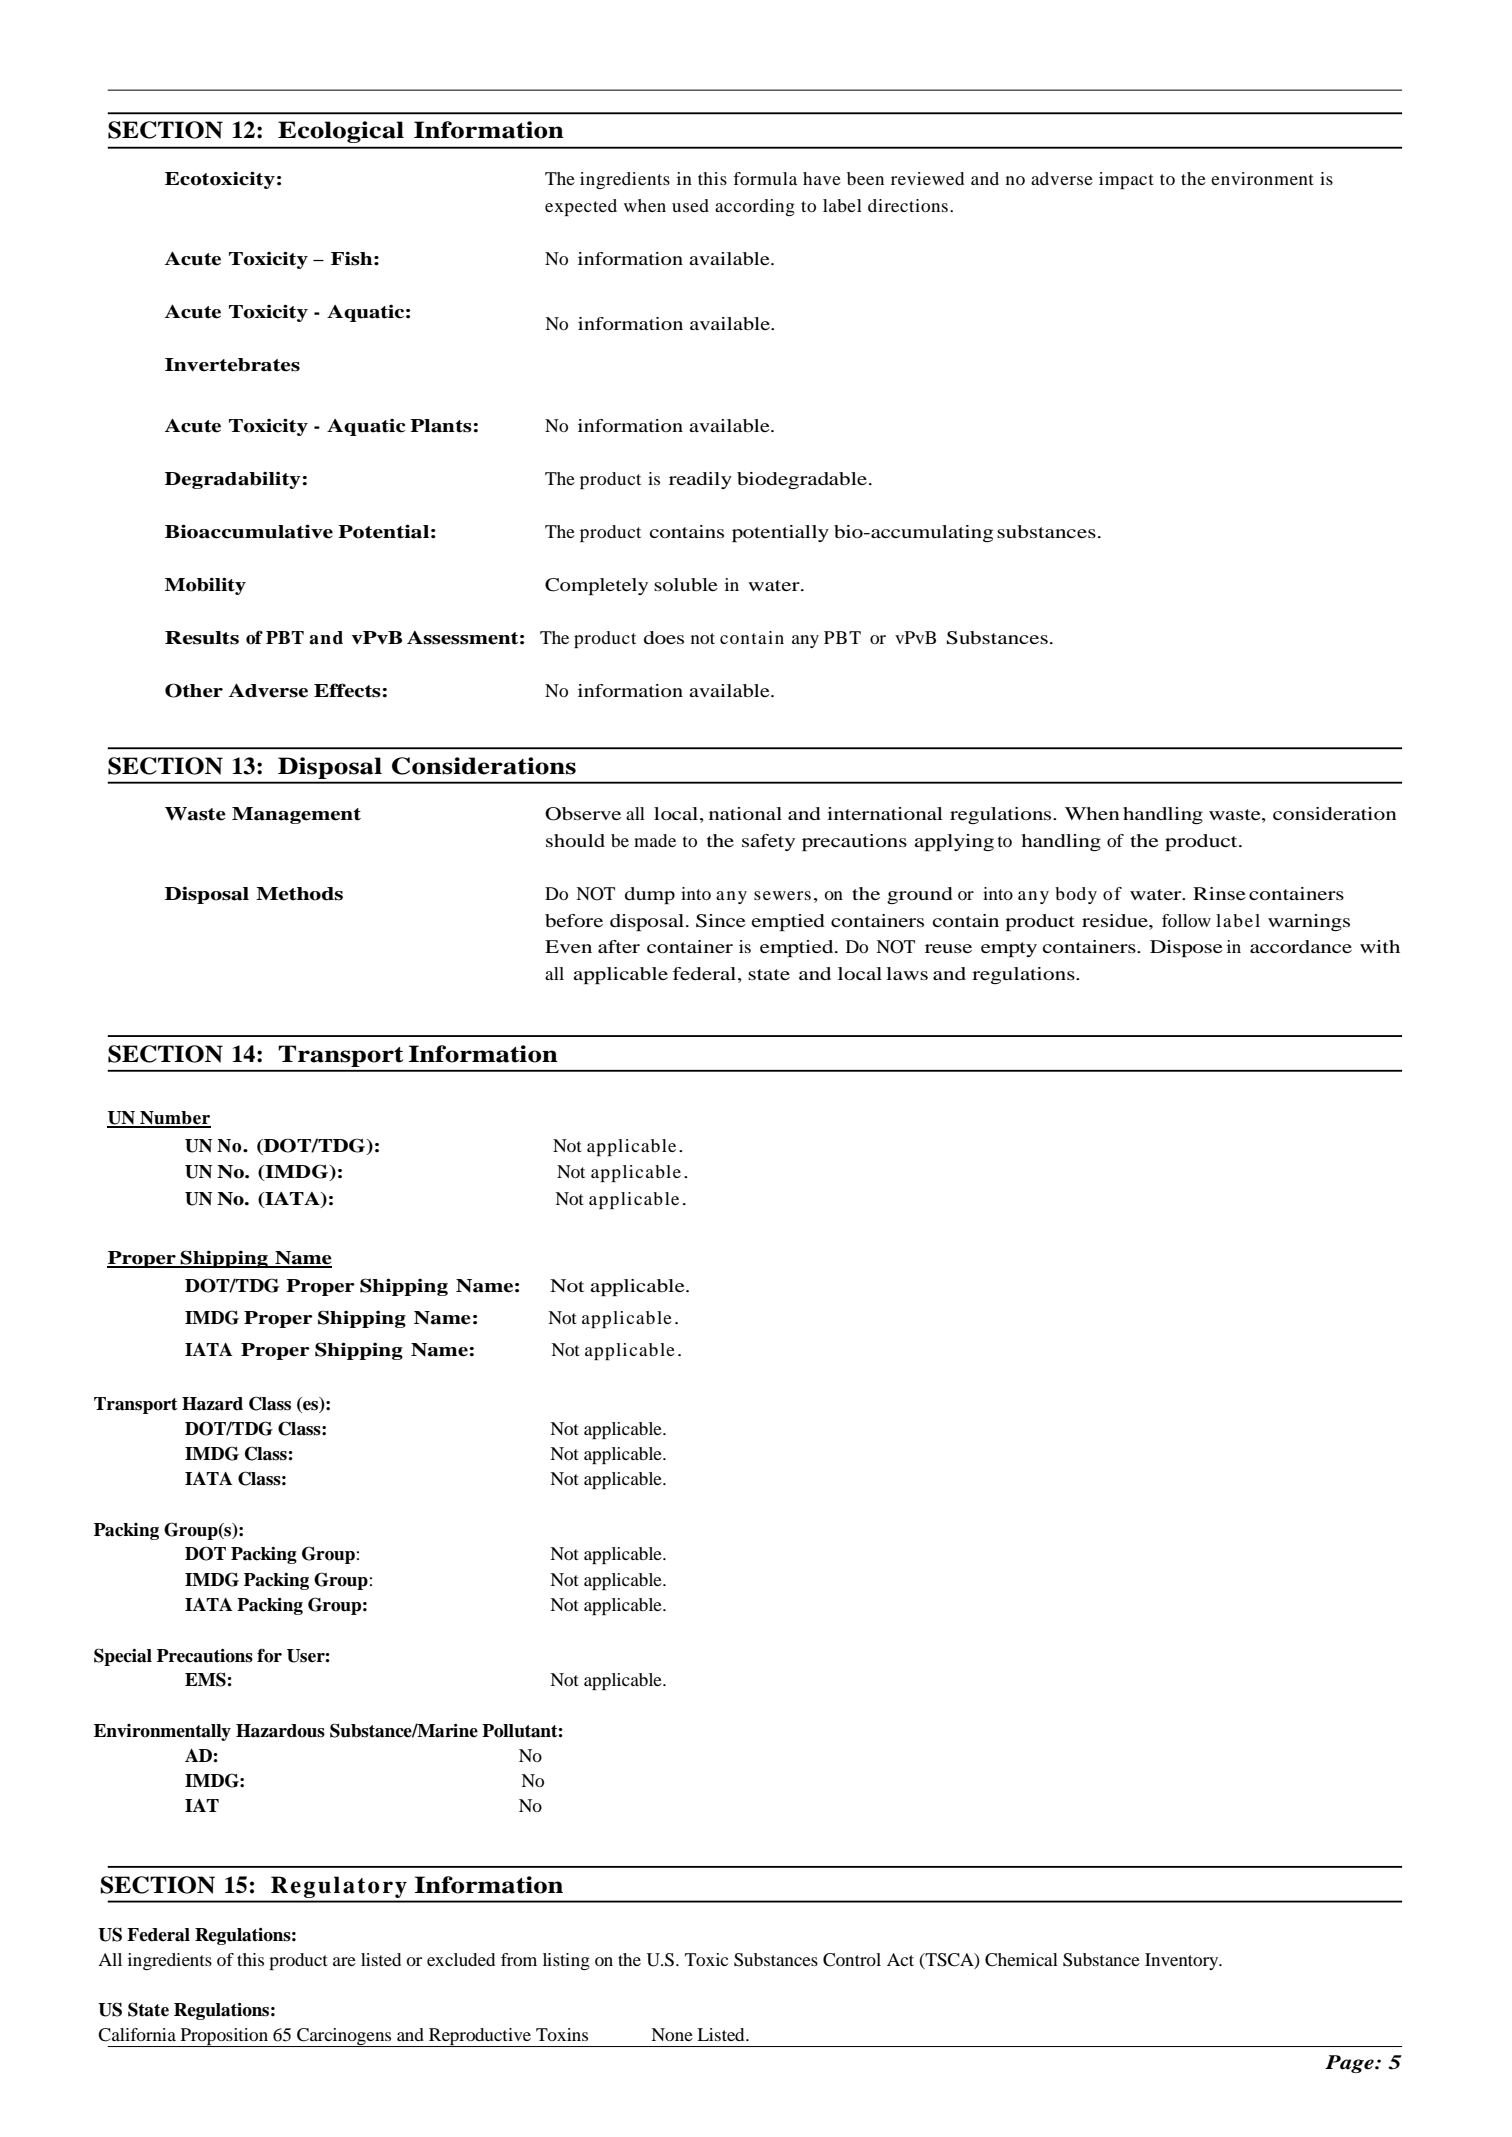 Image resolution: width=1512 pixels, height=2137 pixels. What do you see at coordinates (174, 1119) in the screenshot?
I see `Number` at bounding box center [174, 1119].
